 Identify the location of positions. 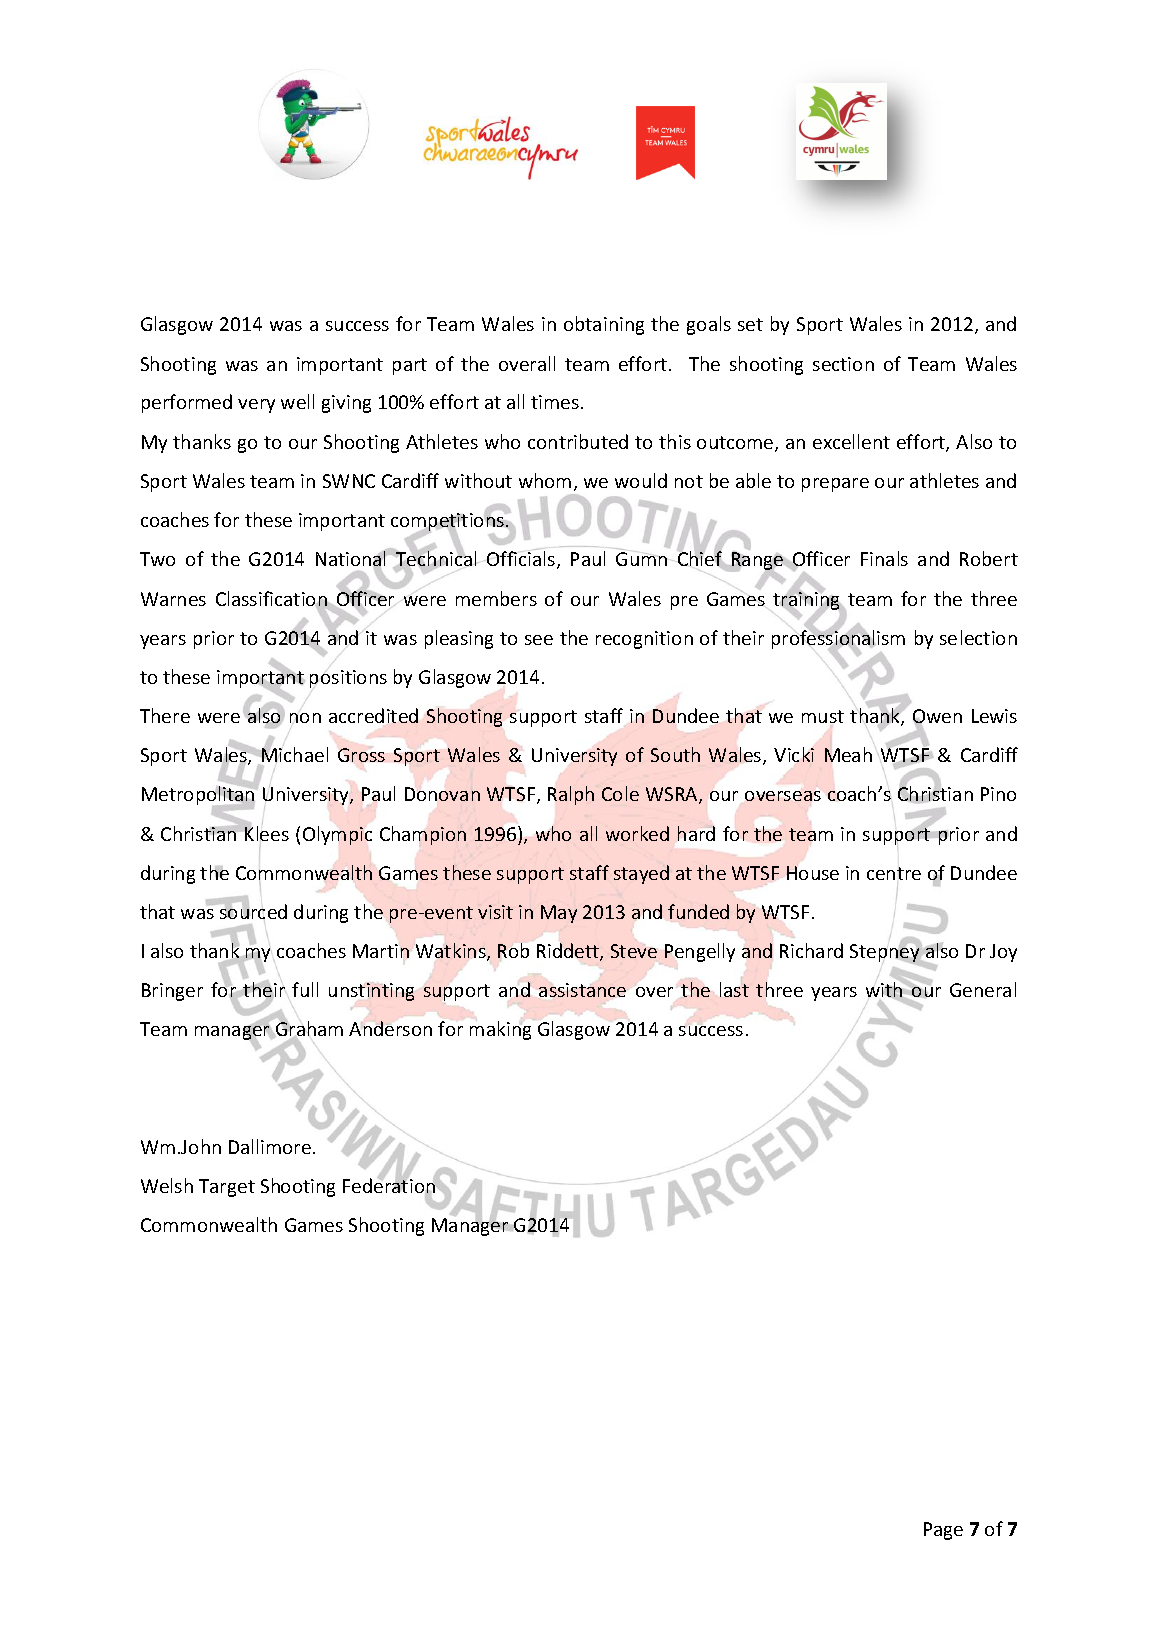
(348, 679).
